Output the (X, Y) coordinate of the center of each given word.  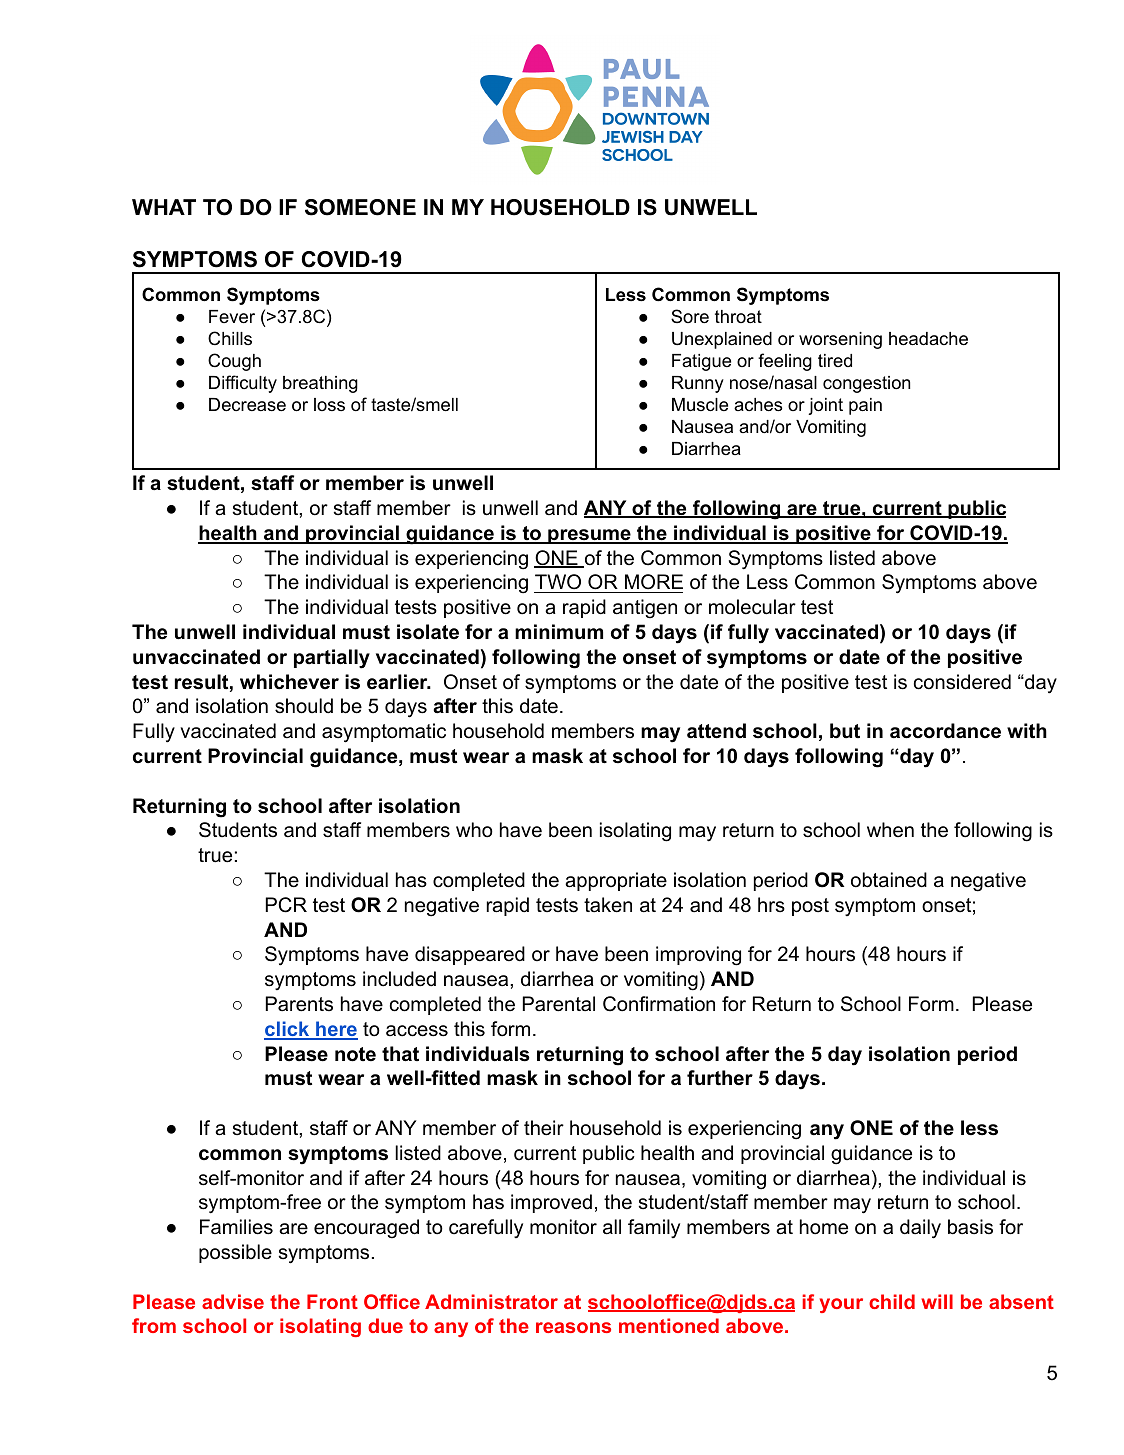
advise (233, 1301)
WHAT (164, 207)
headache (928, 339)
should (304, 706)
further (720, 1078)
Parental (559, 1004)
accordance (945, 731)
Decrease (247, 405)
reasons (573, 1327)
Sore (690, 316)
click (288, 1030)
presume (589, 536)
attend (716, 731)
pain (865, 406)
